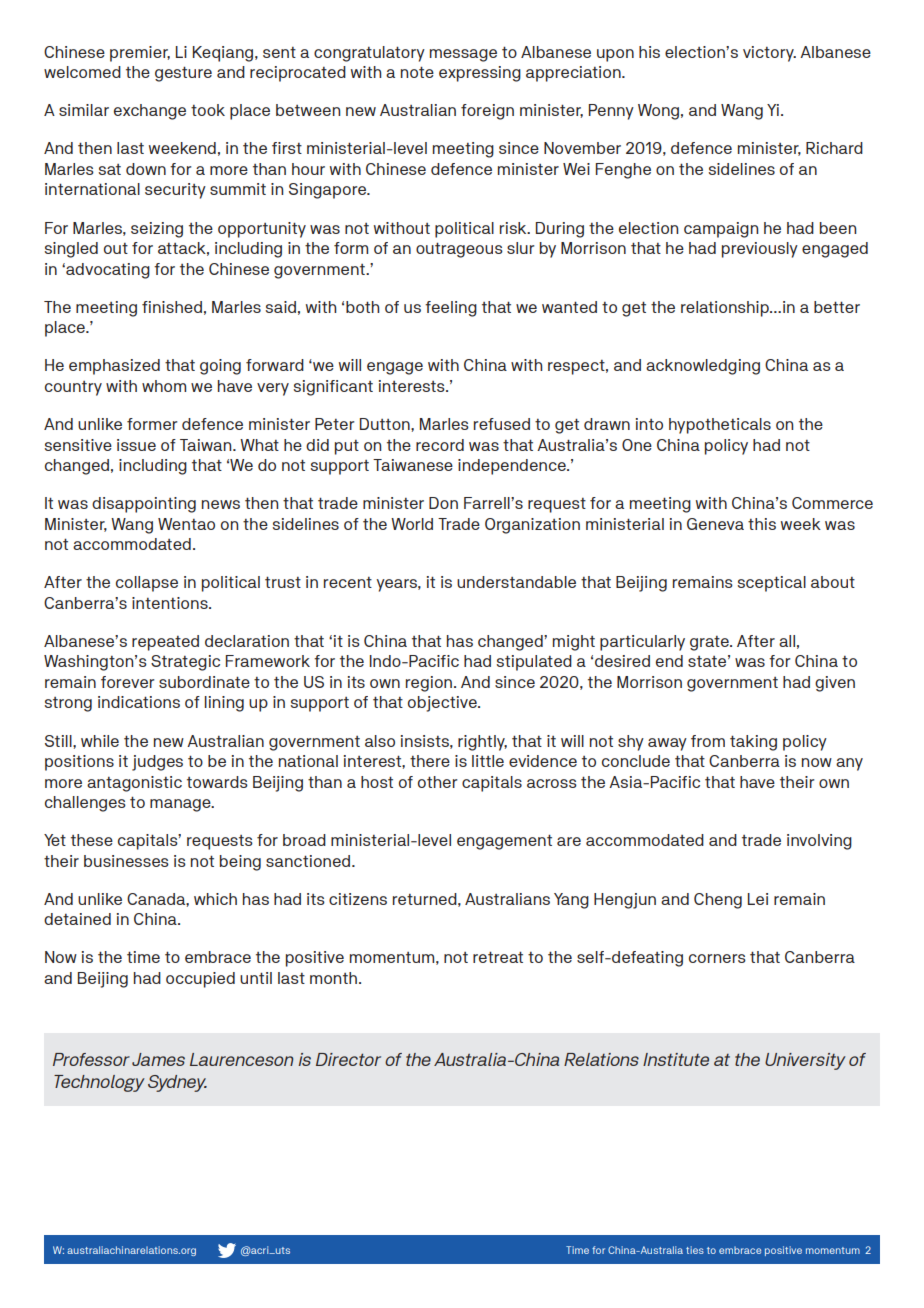  I want to click on judges, so click(157, 763).
